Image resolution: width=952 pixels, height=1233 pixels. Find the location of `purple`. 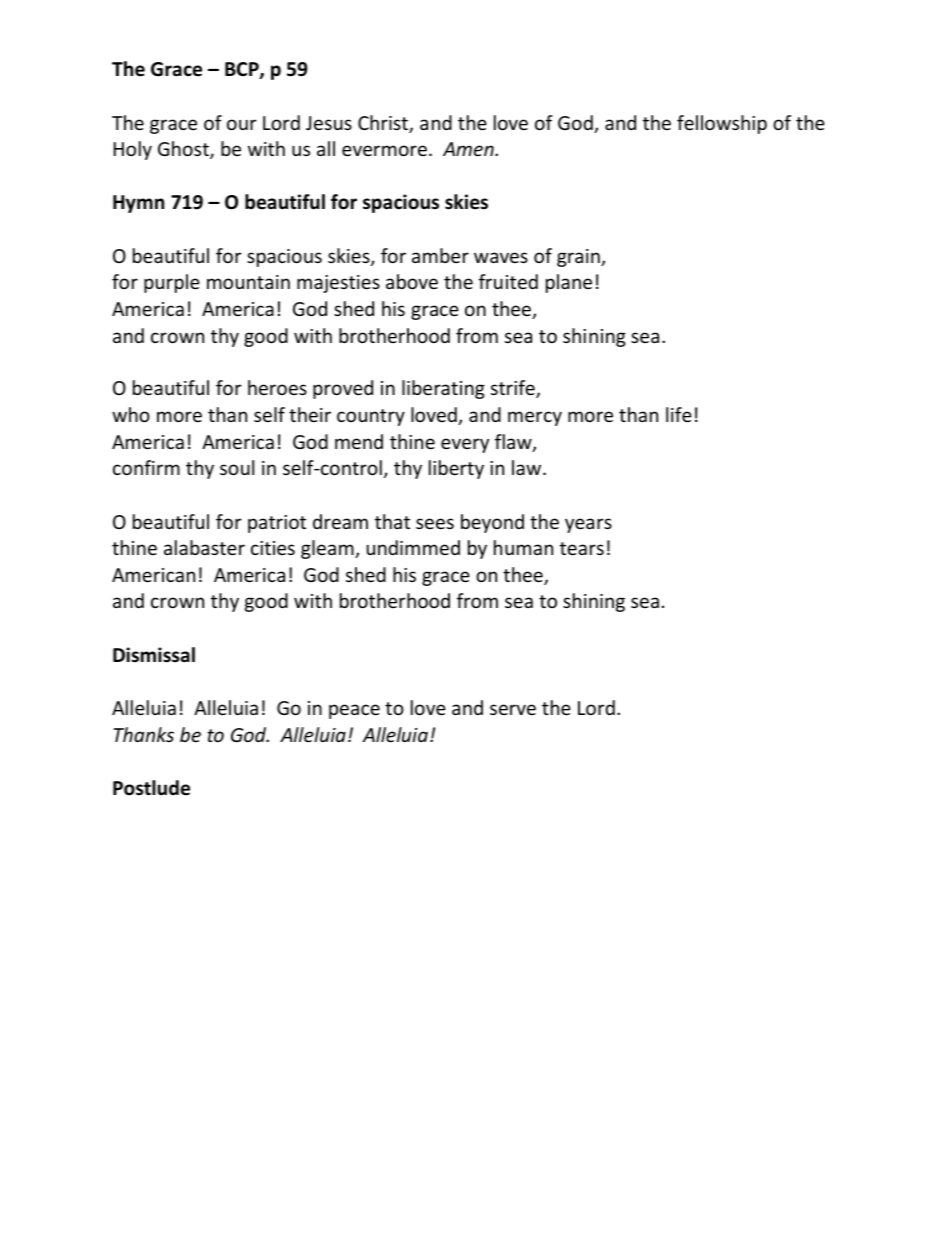

purple is located at coordinates (172, 283).
